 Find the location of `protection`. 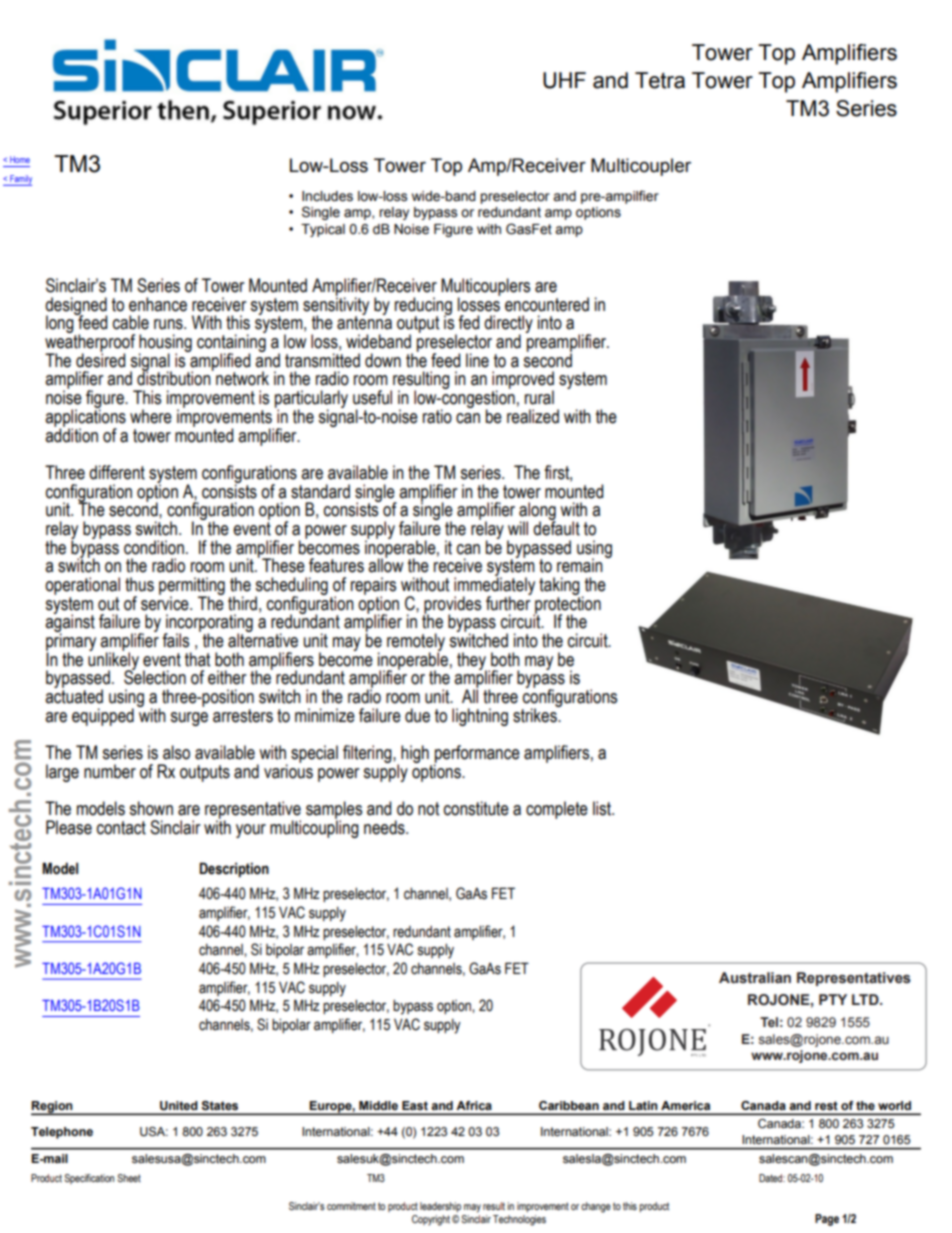

protection is located at coordinates (567, 605).
